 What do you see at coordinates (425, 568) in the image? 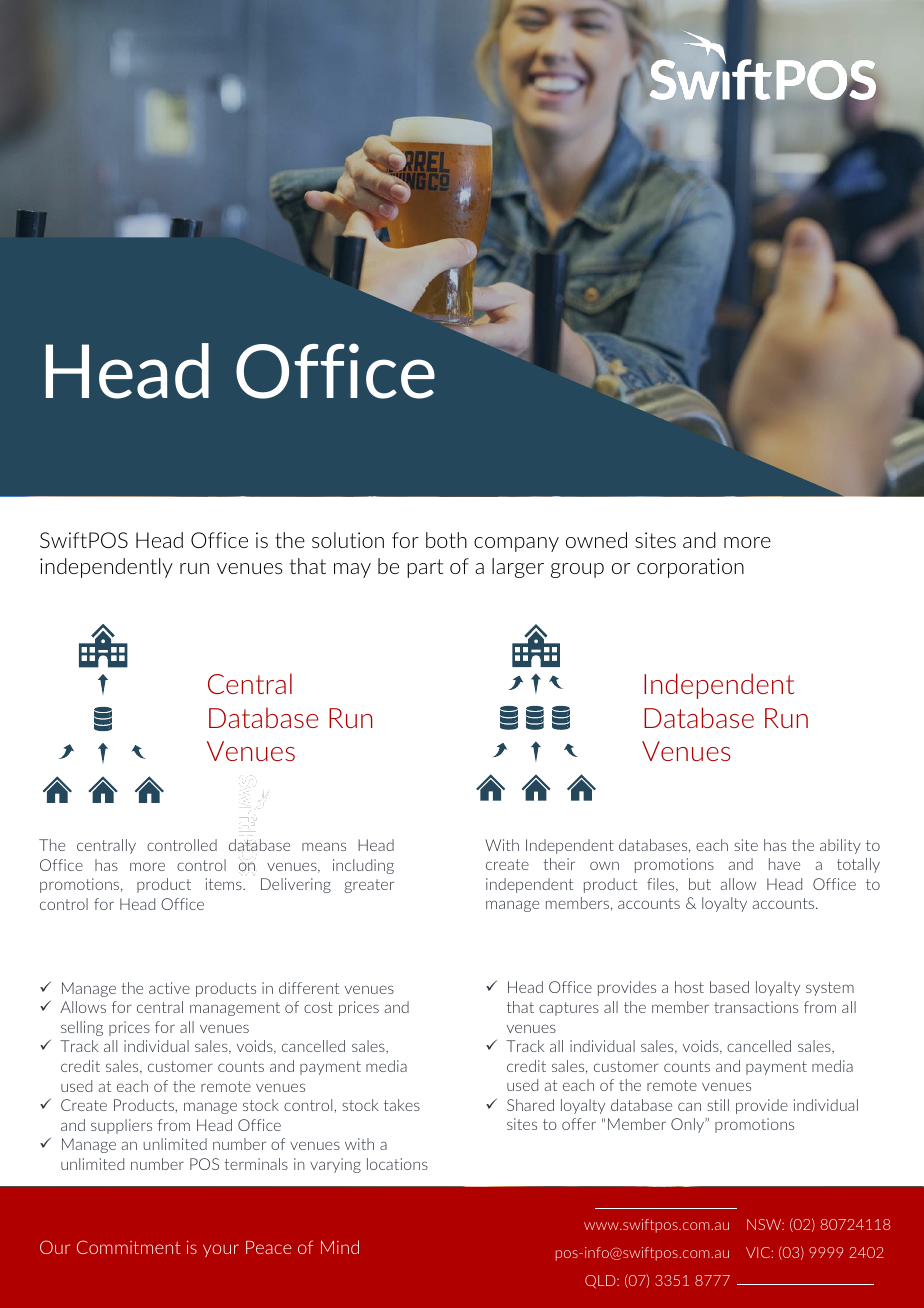
I see `part` at bounding box center [425, 568].
